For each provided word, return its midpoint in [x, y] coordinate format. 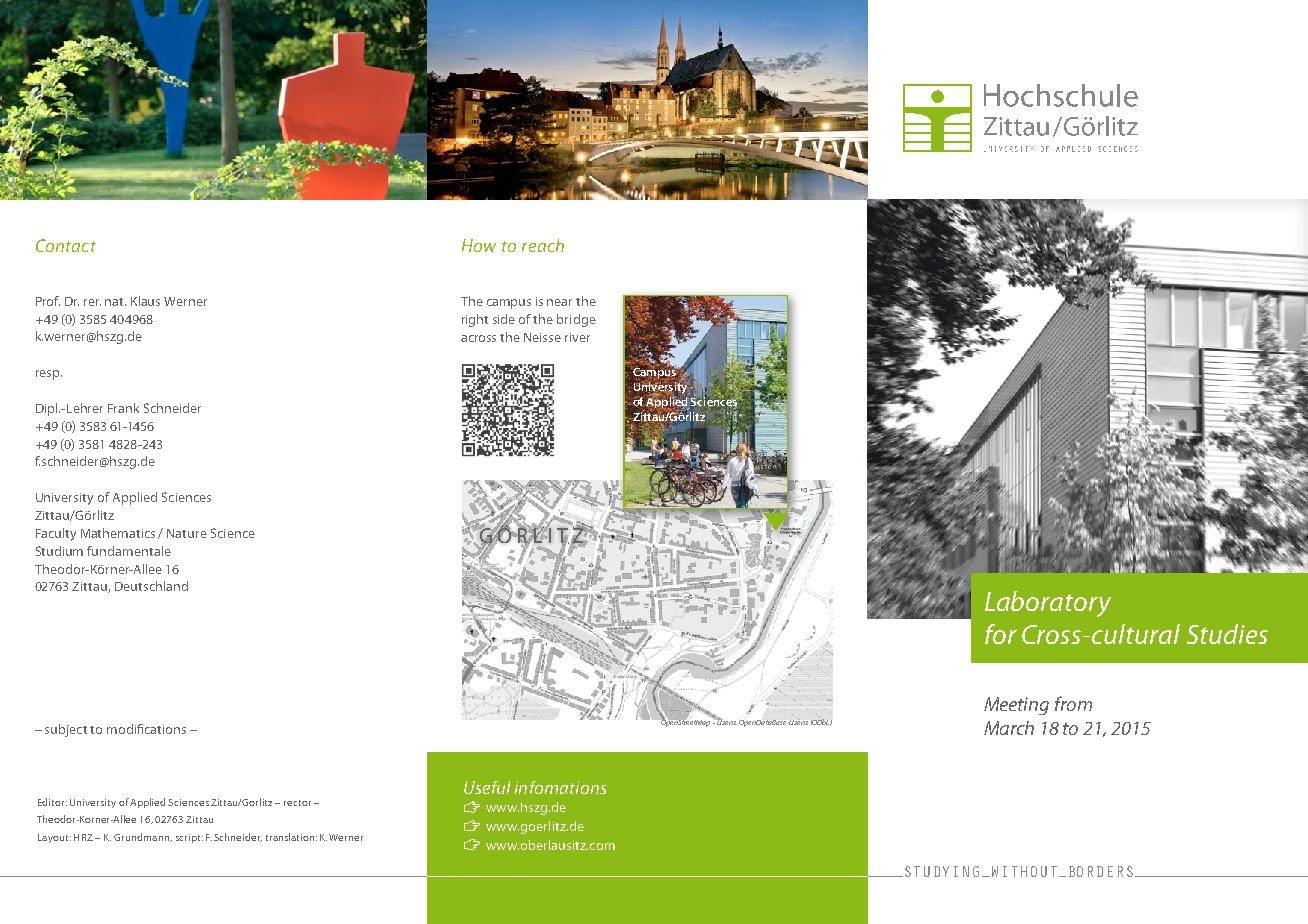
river [577, 337]
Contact [66, 245]
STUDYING [942, 871]
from [1073, 703]
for [1001, 634]
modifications [146, 729]
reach [543, 245]
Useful [487, 787]
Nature [187, 533]
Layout [54, 838]
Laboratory [1048, 604]
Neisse [542, 337]
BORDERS [1101, 871]
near [559, 302]
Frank [123, 408]
